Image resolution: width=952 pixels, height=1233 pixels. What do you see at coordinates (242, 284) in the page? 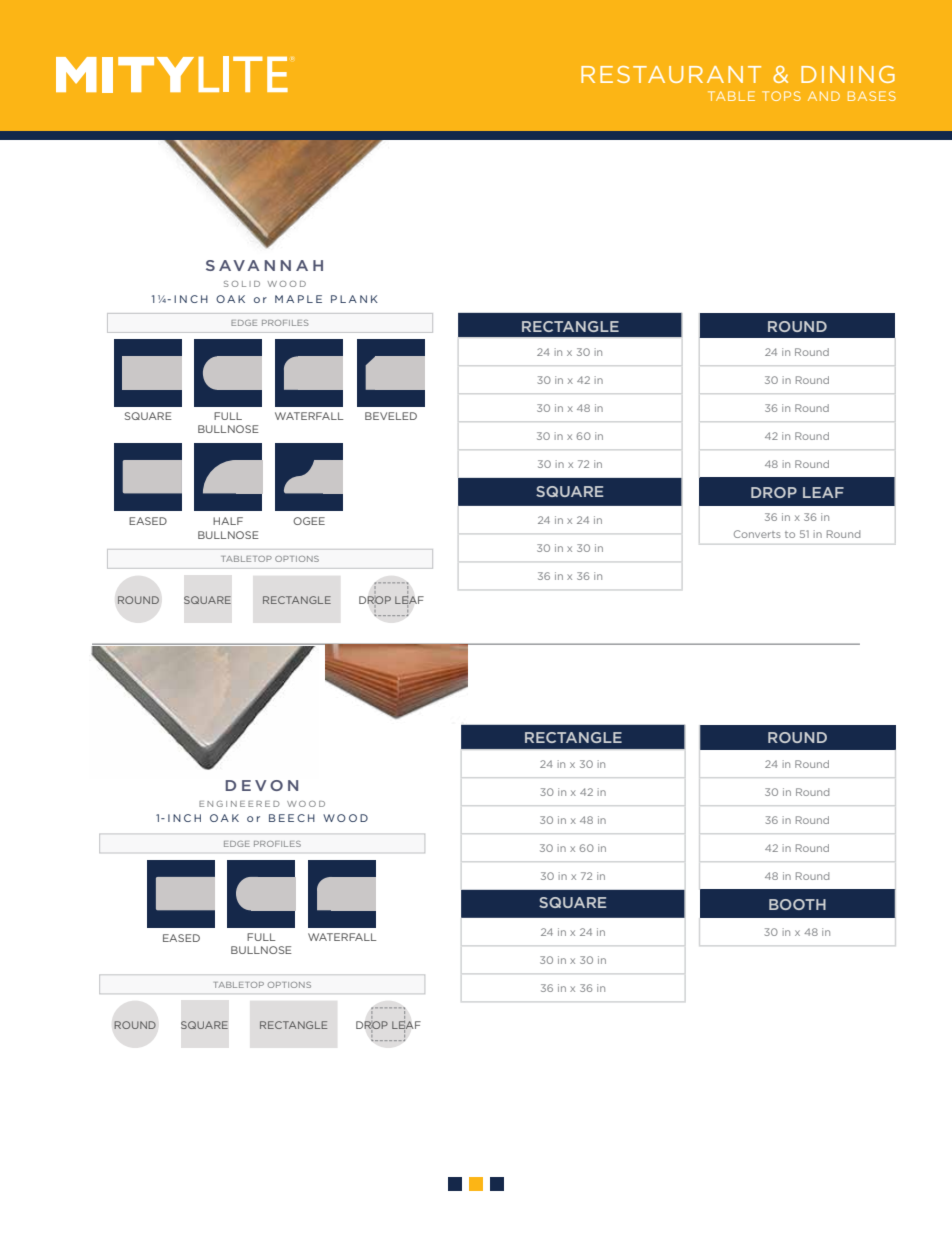
I see `SOLID` at bounding box center [242, 284].
